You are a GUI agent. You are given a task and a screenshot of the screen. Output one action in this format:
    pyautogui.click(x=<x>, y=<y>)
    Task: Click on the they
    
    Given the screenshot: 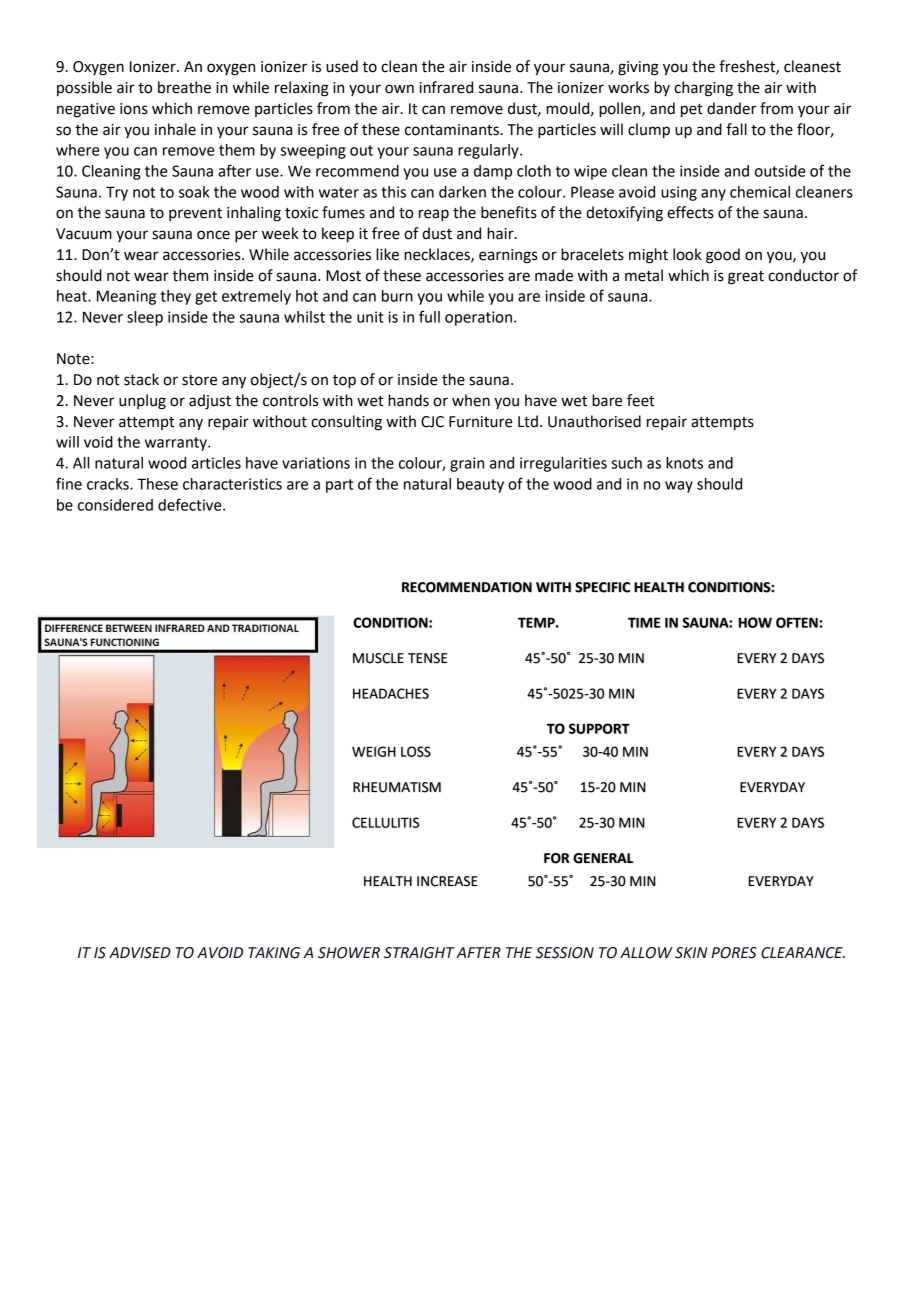 What is the action you would take?
    pyautogui.click(x=175, y=297)
